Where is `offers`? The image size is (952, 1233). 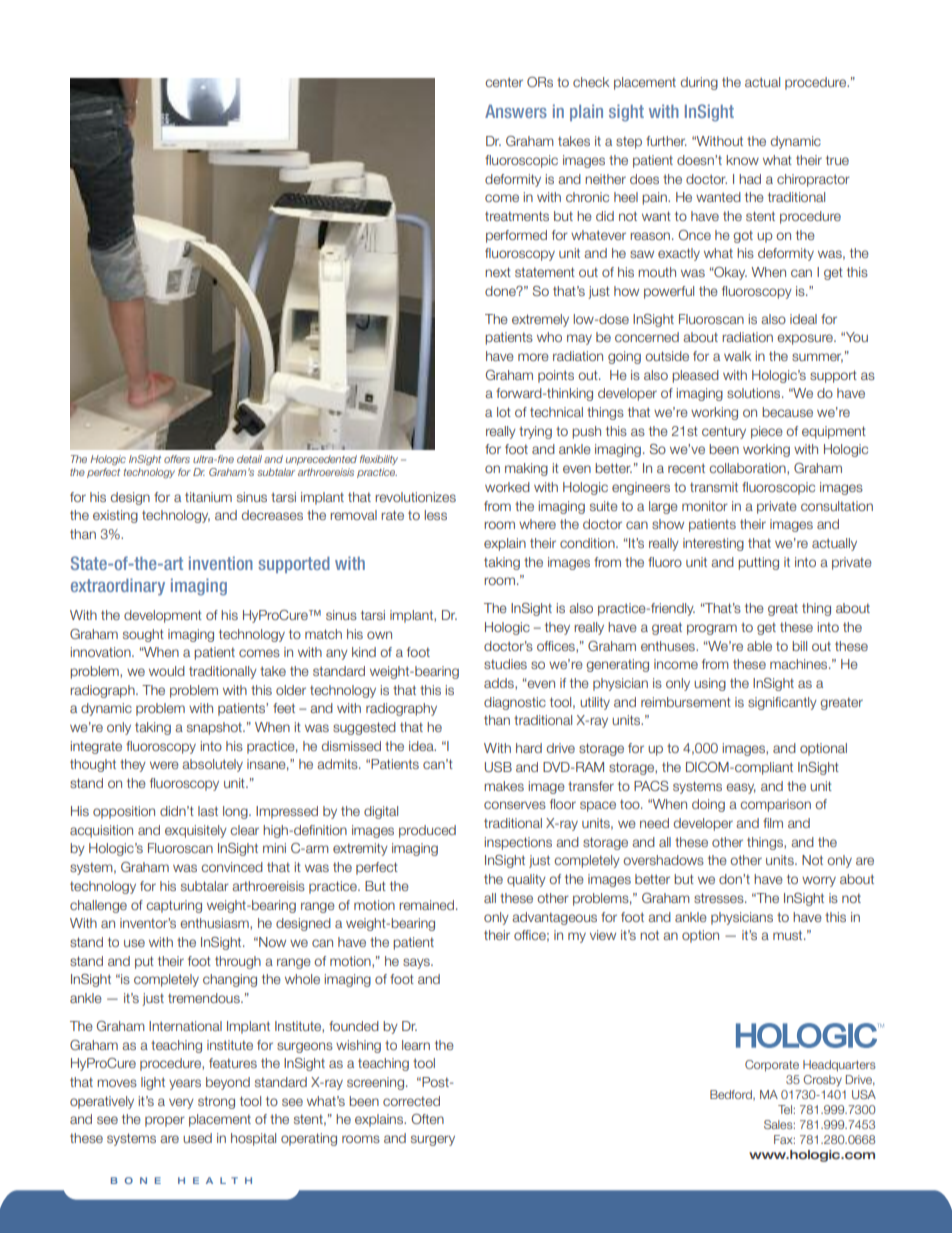
offers is located at coordinates (177, 459).
